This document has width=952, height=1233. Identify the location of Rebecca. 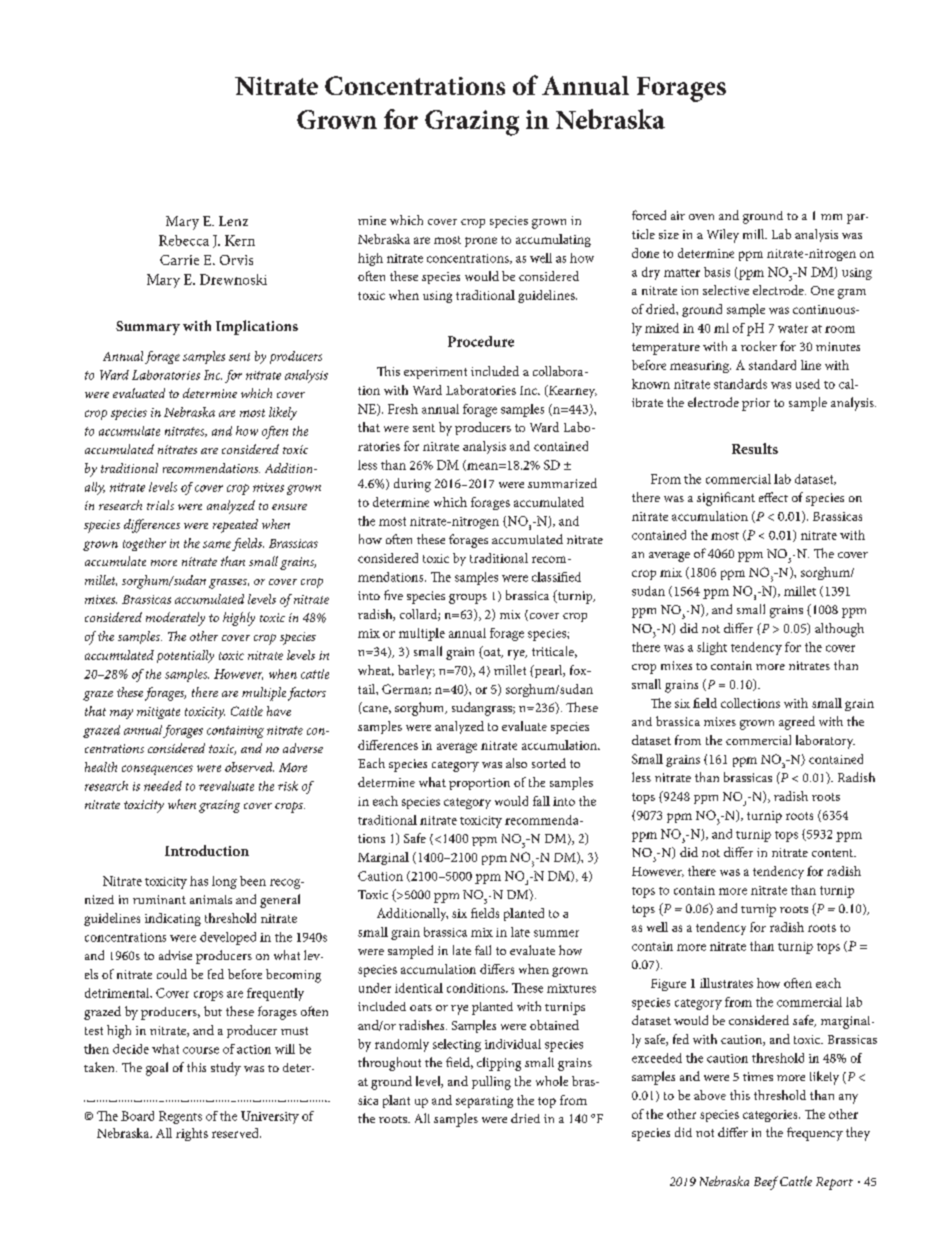
(184, 240).
